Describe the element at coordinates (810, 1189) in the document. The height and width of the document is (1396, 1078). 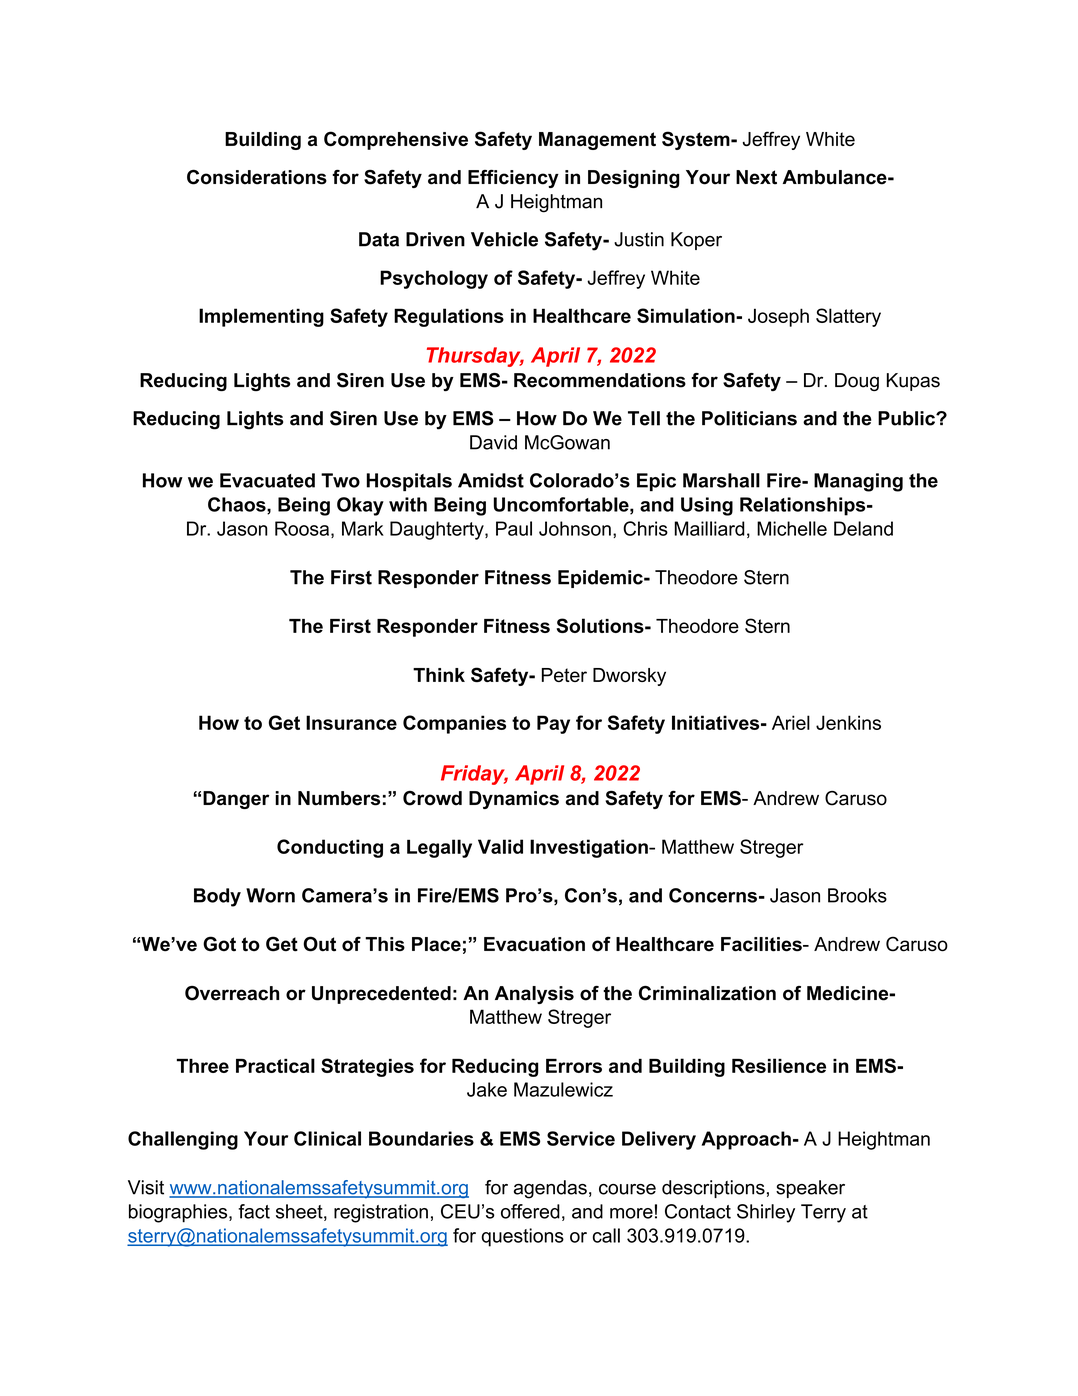
I see `speaker` at that location.
